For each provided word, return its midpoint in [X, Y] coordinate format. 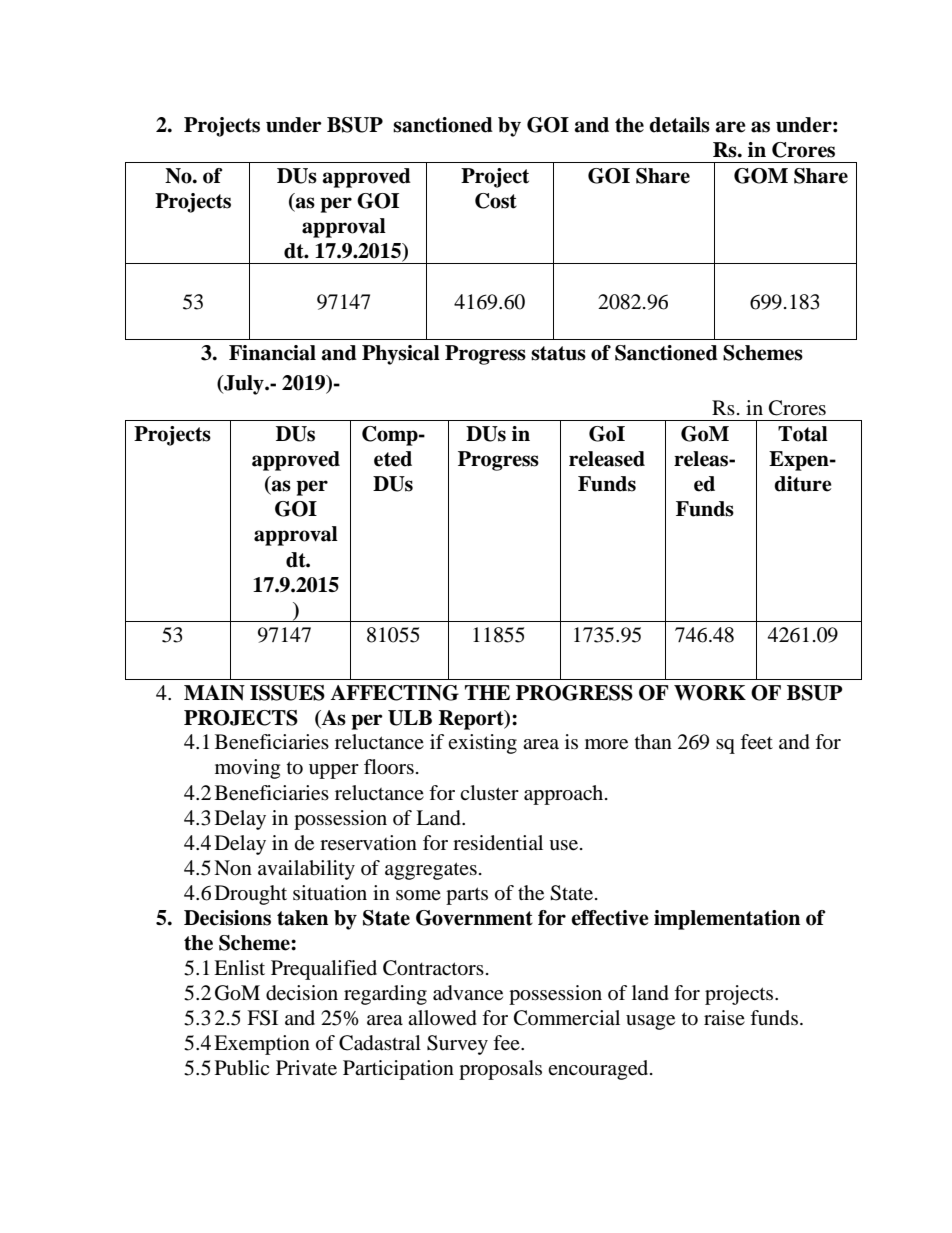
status [558, 353]
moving [247, 769]
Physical [401, 355]
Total [803, 434]
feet [756, 742]
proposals [500, 1070]
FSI [262, 1018]
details [679, 125]
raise [724, 1017]
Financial [272, 353]
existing [482, 744]
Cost [496, 201]
